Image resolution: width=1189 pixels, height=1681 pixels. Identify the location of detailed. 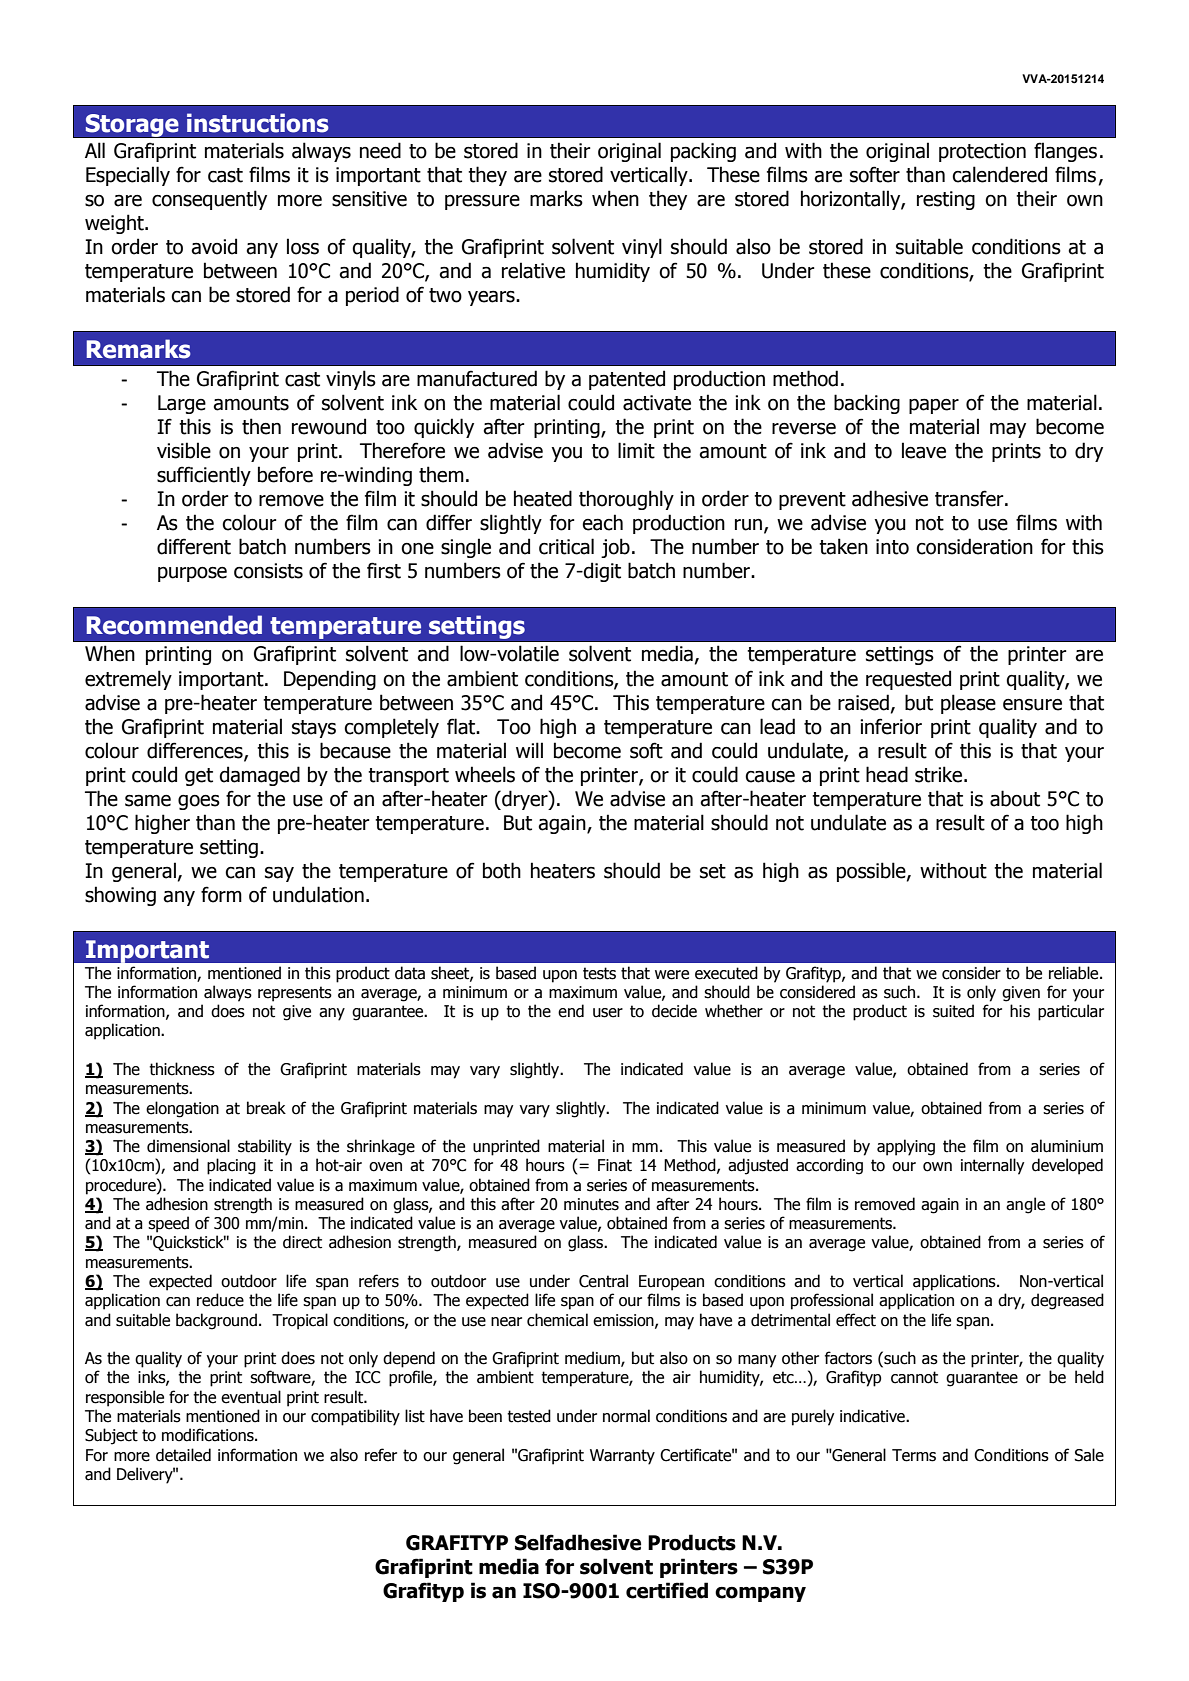
(183, 1455).
